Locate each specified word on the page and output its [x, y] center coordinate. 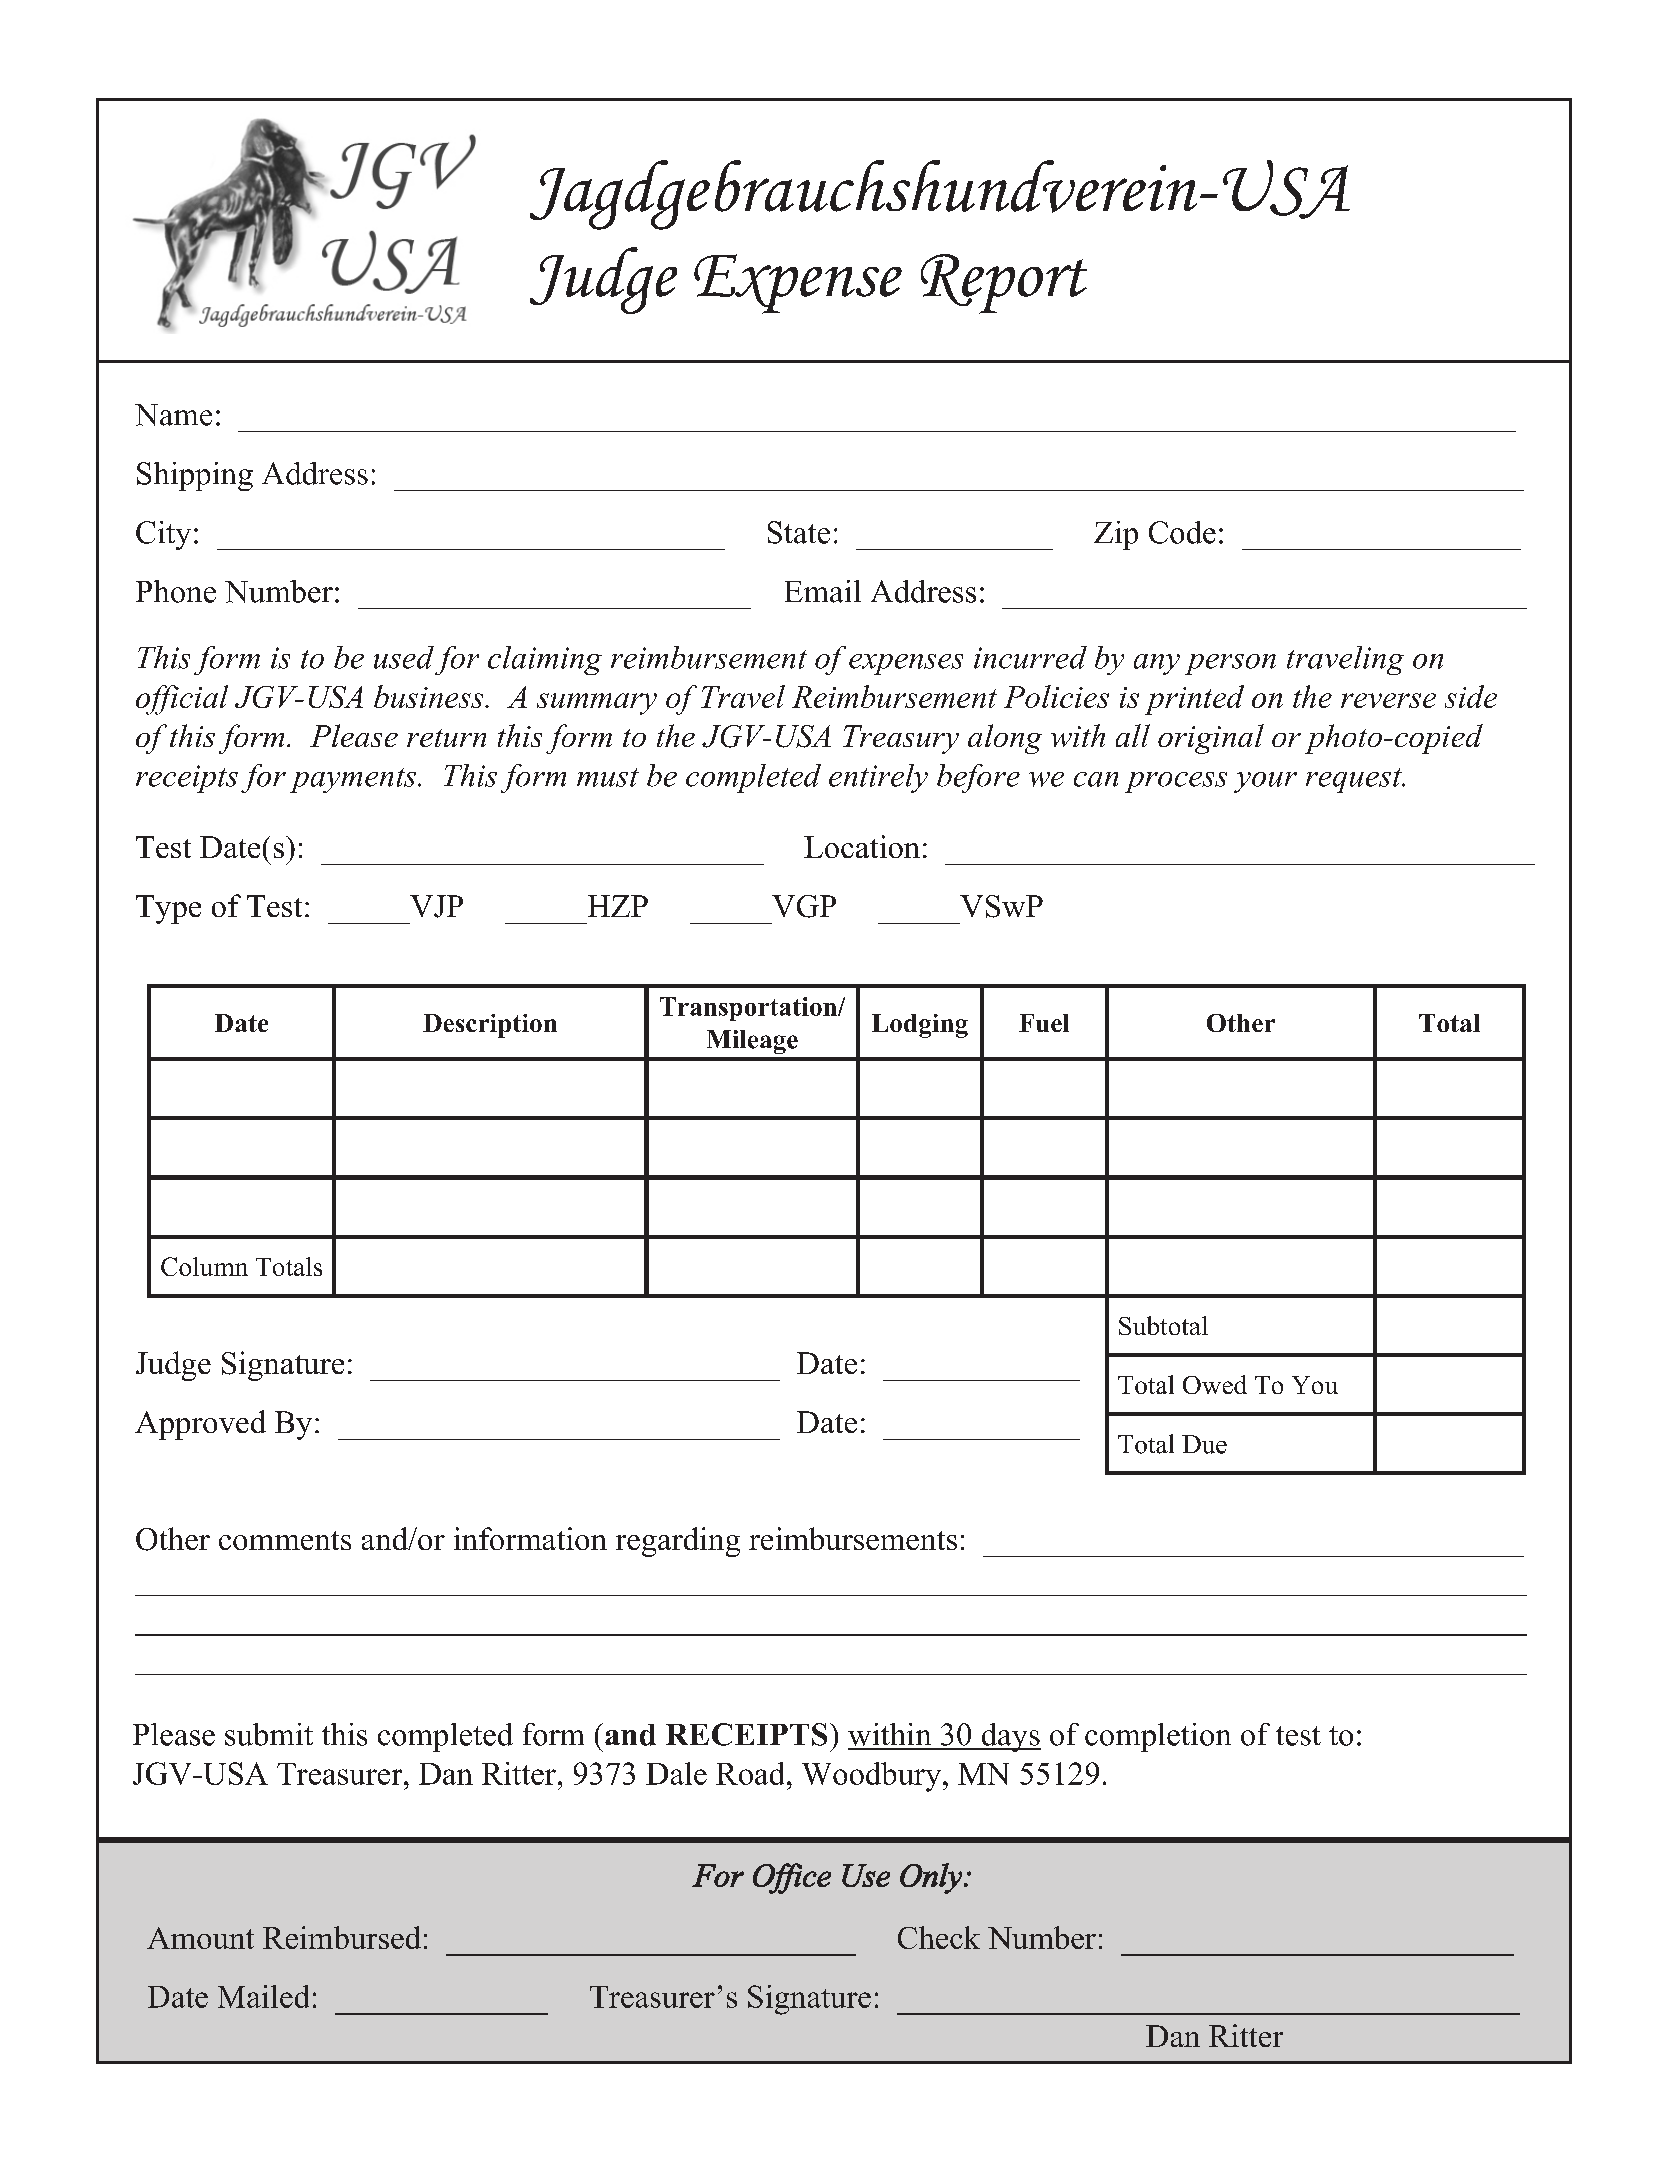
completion [1158, 1737]
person [1230, 664]
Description [490, 1026]
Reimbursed [342, 1937]
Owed [1215, 1384]
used [404, 657]
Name [173, 415]
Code [1182, 532]
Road [750, 1773]
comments [285, 1540]
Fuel [1044, 1023]
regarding [678, 1542]
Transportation [749, 1009]
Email [823, 591]
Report [1004, 284]
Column [204, 1266]
